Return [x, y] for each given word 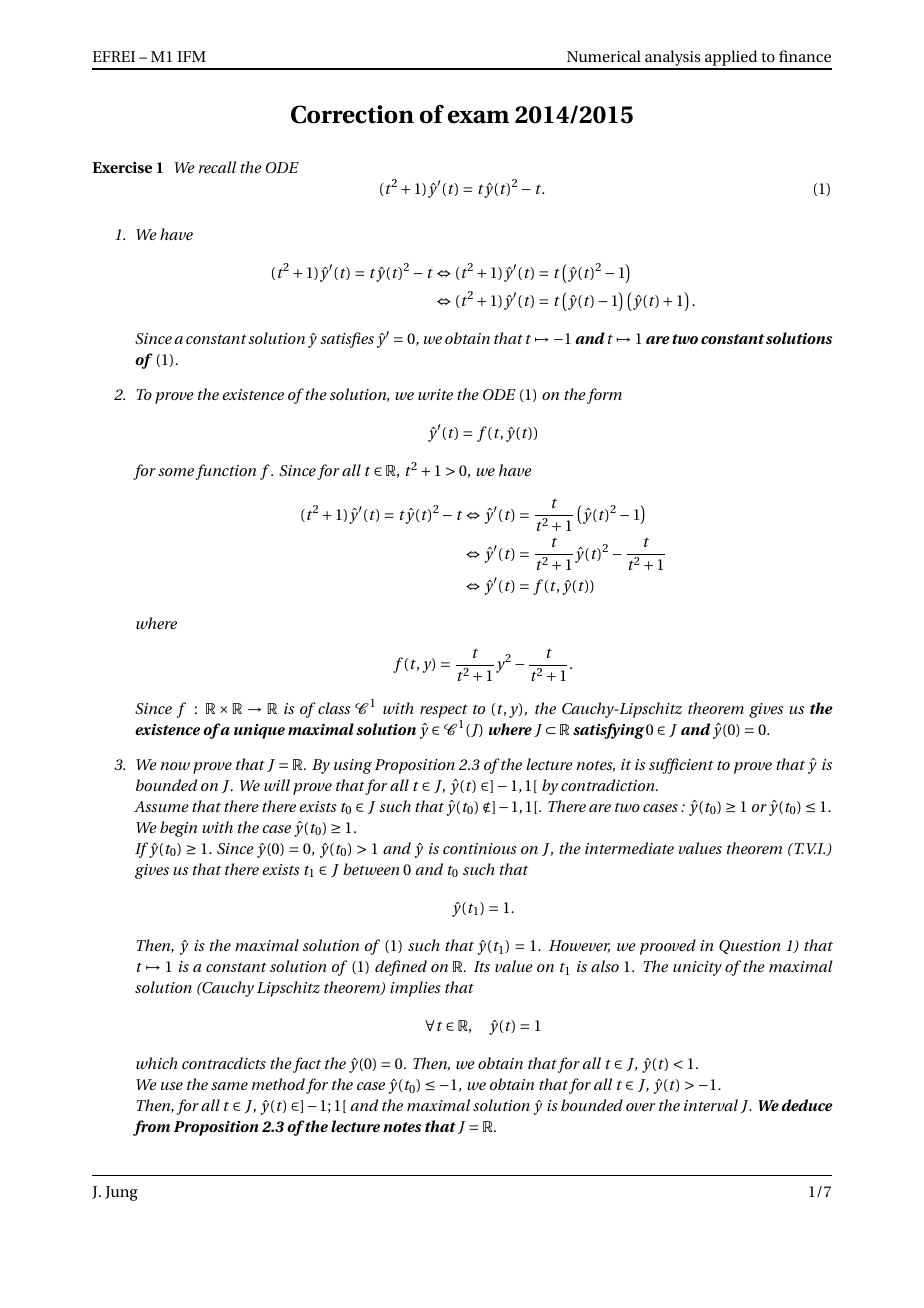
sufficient [681, 766]
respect [444, 711]
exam [478, 117]
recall [217, 167]
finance [805, 56]
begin [178, 829]
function [226, 472]
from [151, 1128]
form [604, 396]
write [435, 394]
